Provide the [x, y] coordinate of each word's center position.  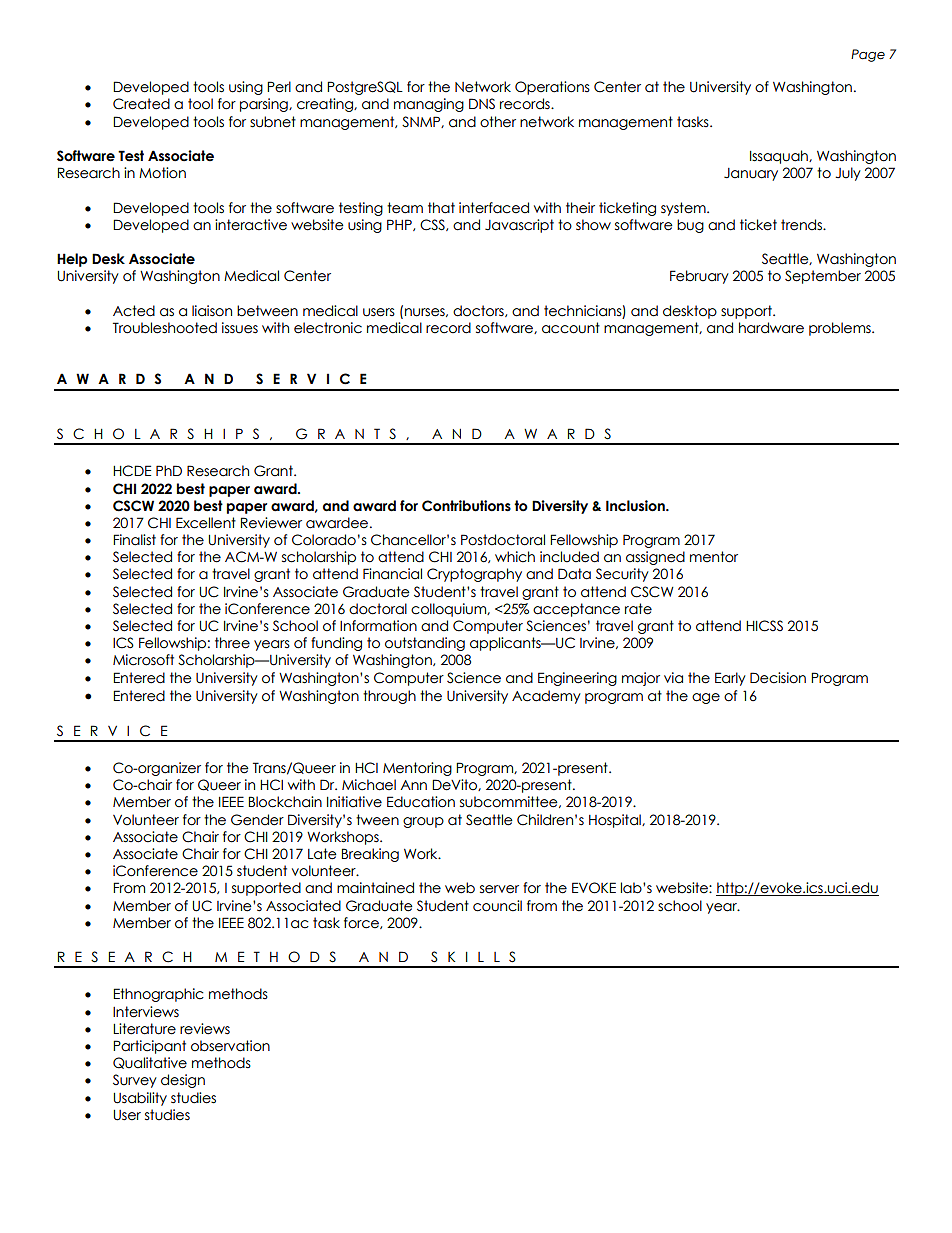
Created [141, 104]
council [497, 906]
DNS [482, 103]
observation [230, 1046]
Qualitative [150, 1063]
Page [868, 55]
